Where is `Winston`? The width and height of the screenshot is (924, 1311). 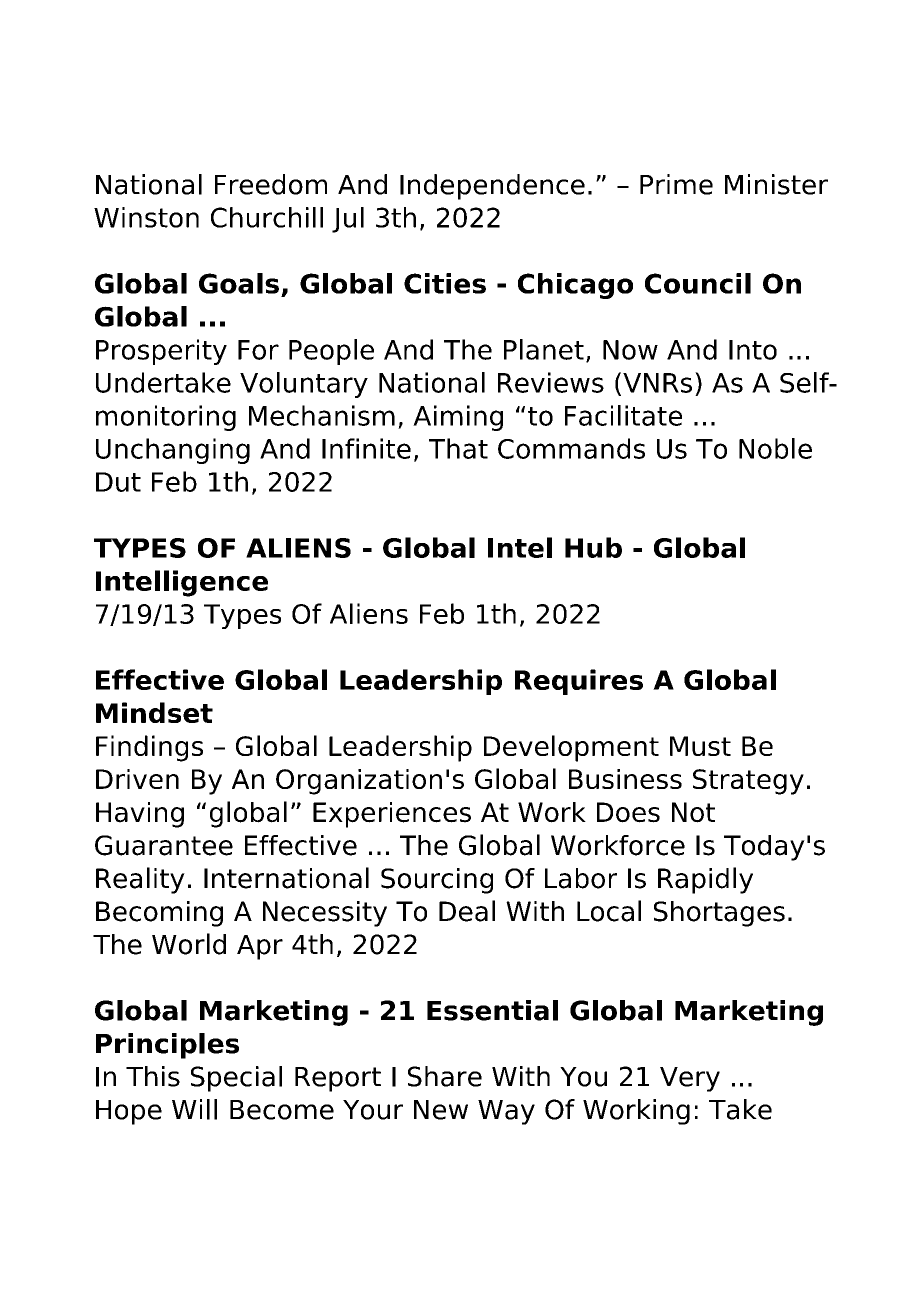 Winston is located at coordinates (146, 217).
